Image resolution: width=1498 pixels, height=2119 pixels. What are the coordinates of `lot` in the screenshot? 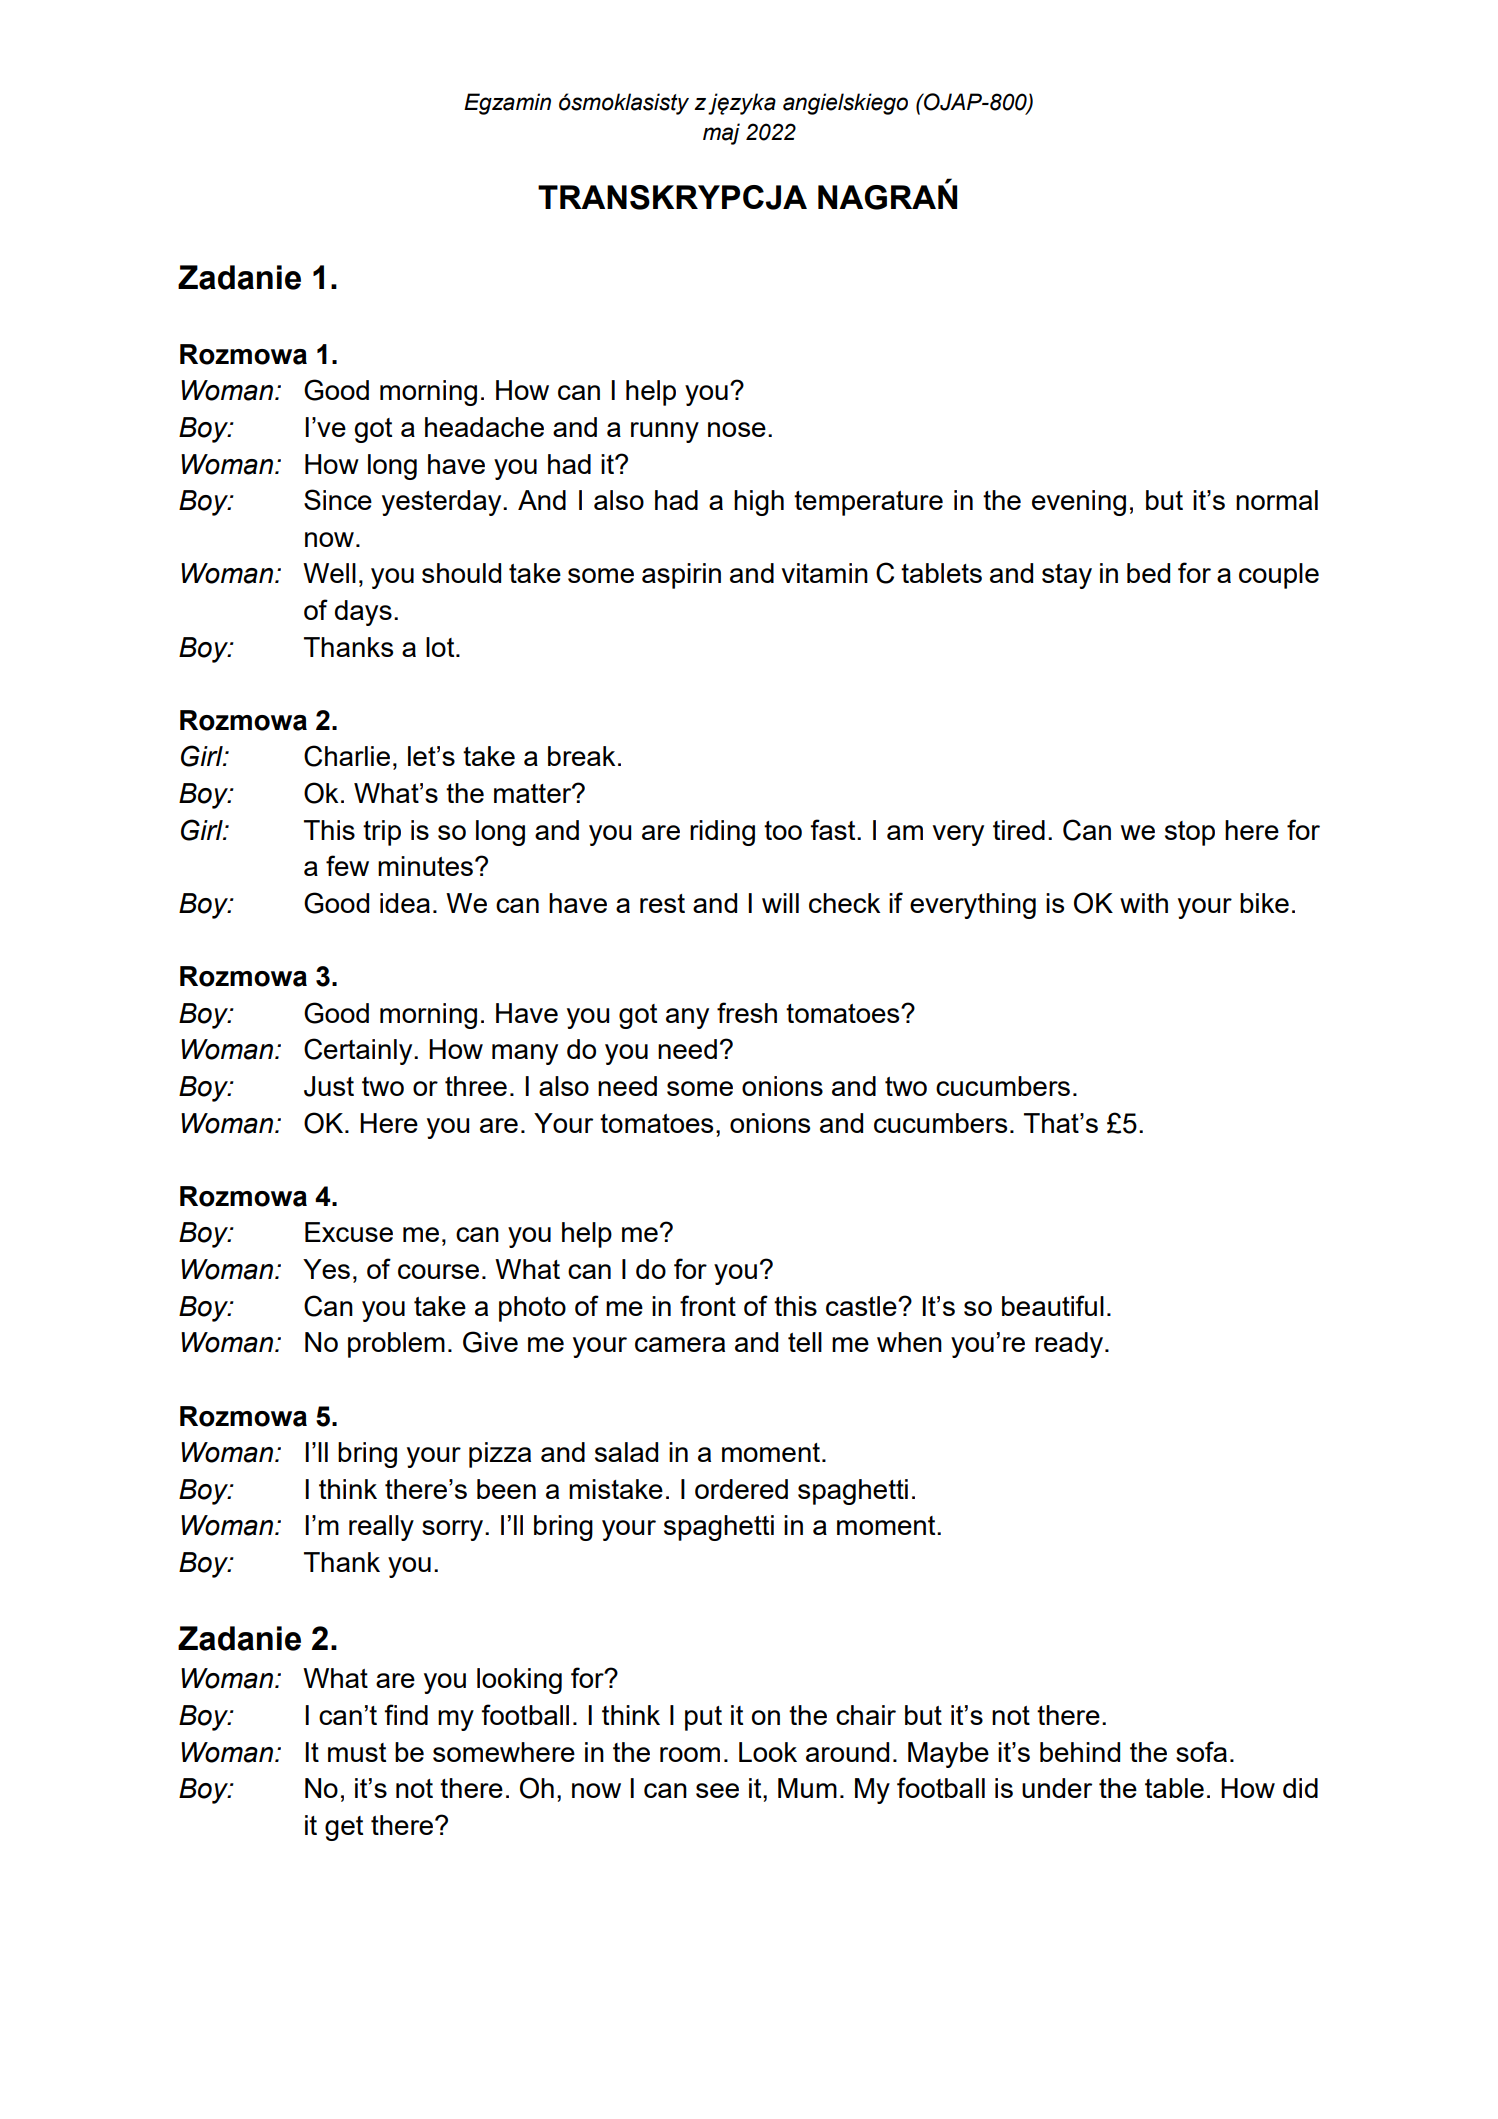 It's located at (441, 647).
